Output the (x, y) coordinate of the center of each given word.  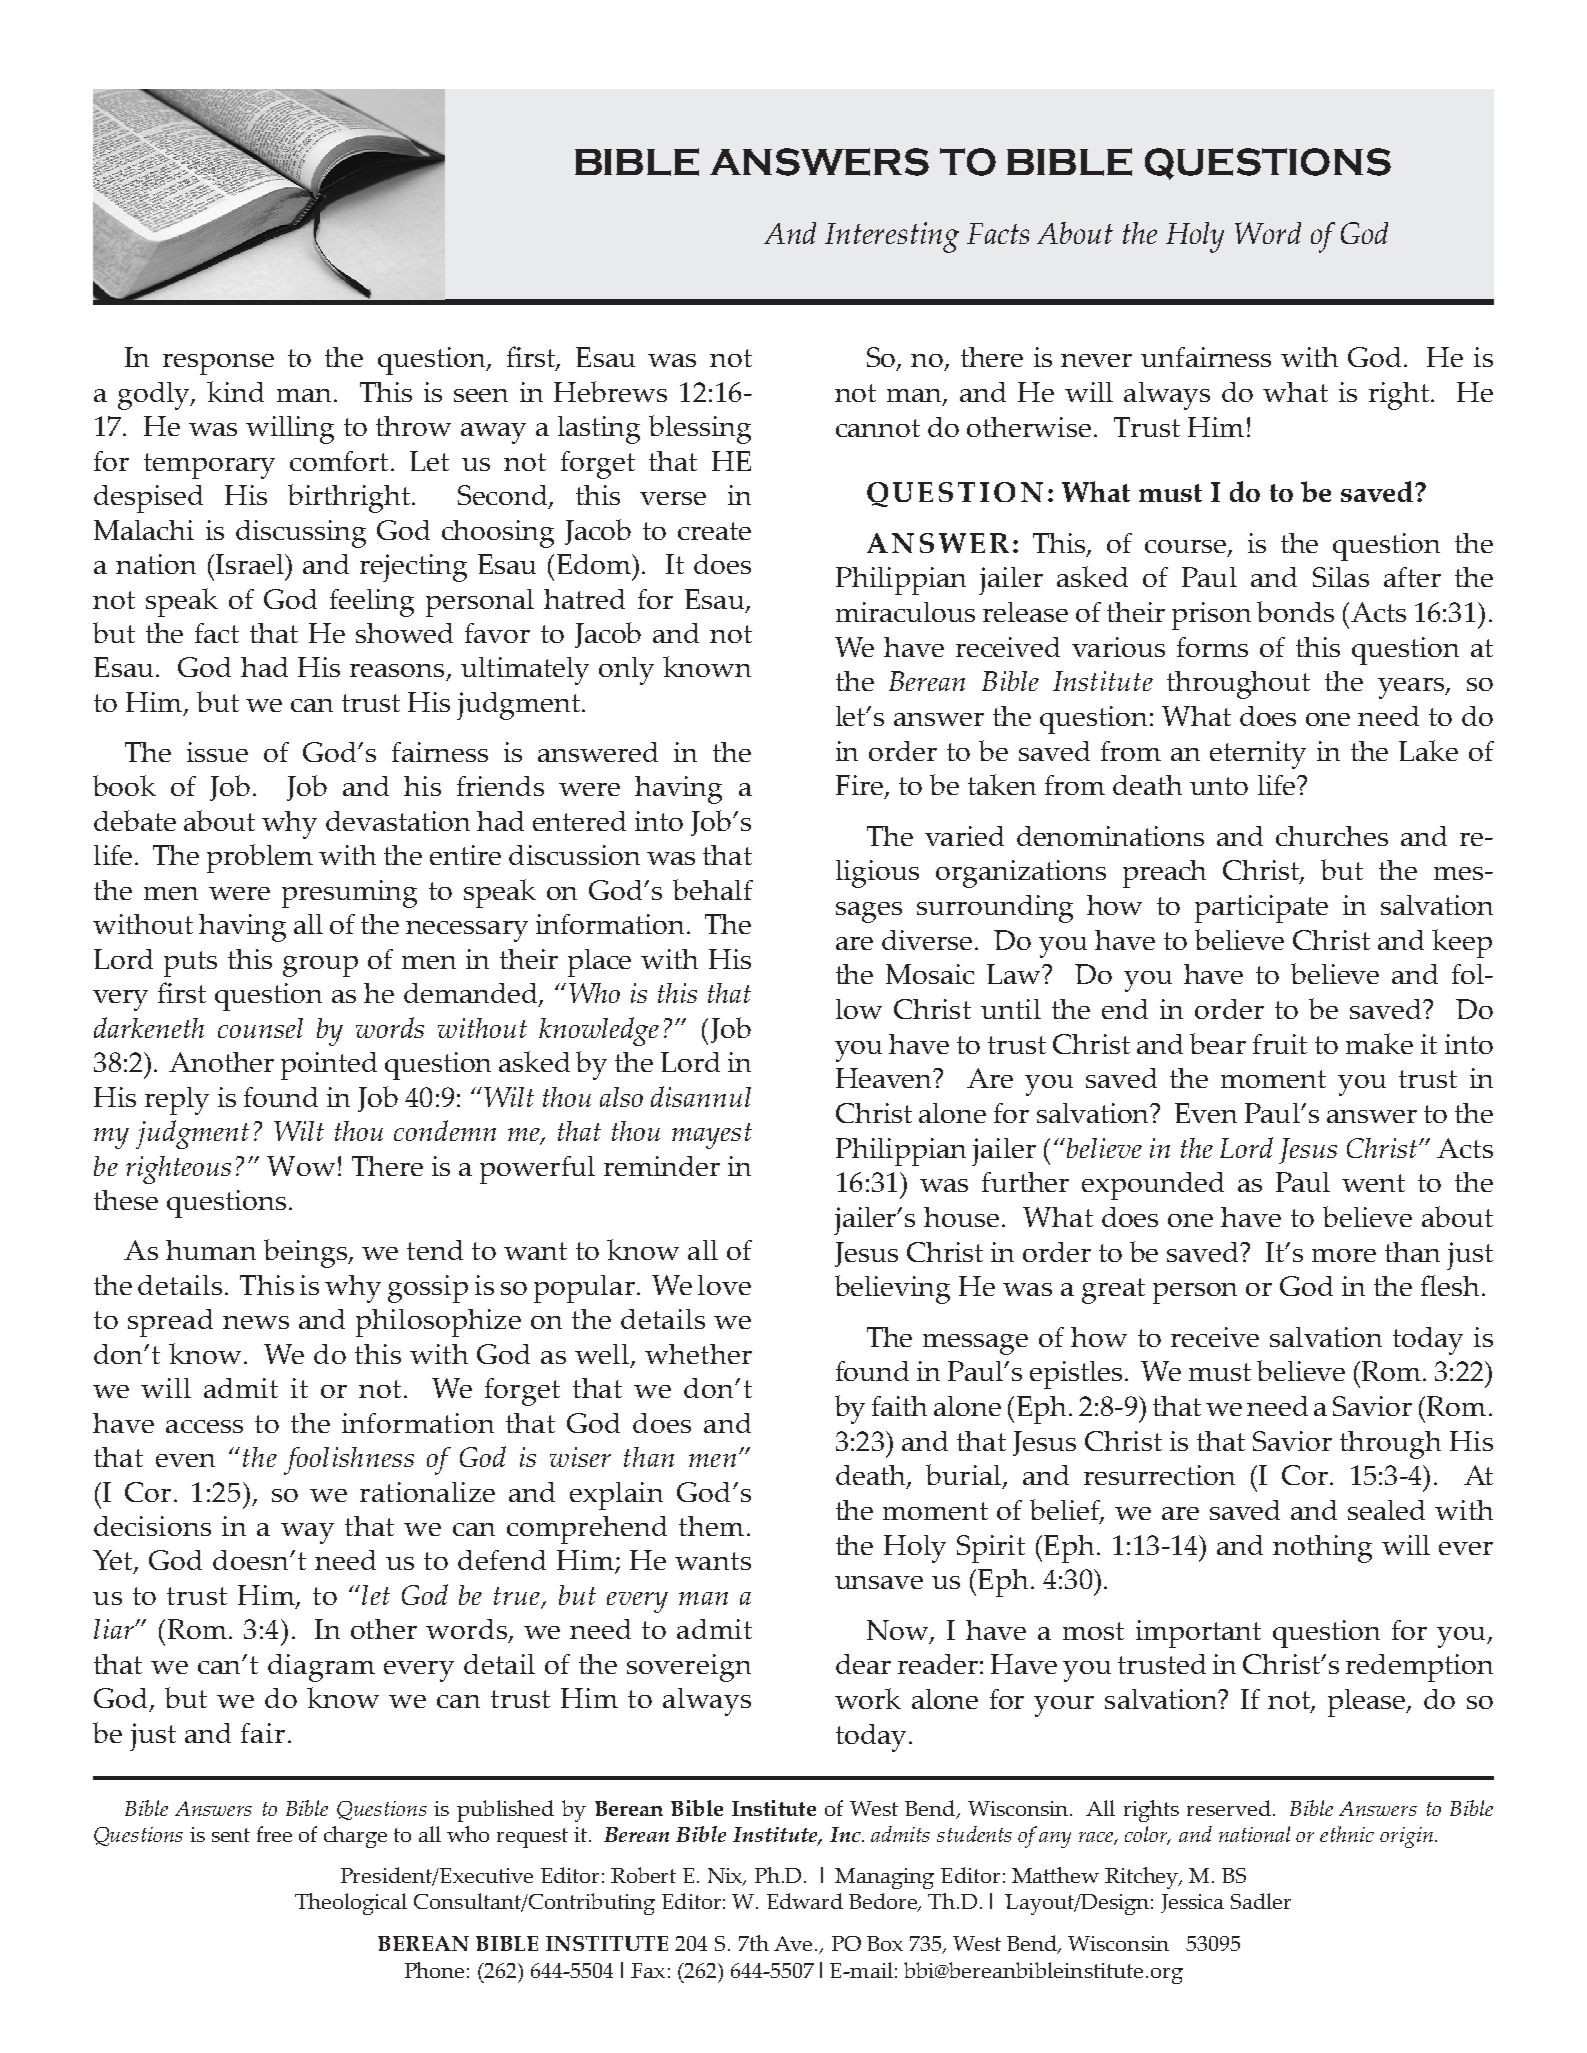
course (1187, 548)
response (218, 364)
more (1344, 1255)
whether (698, 1354)
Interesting (892, 237)
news (256, 1322)
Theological (351, 1904)
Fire (861, 787)
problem (260, 858)
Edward (805, 1901)
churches (1332, 836)
